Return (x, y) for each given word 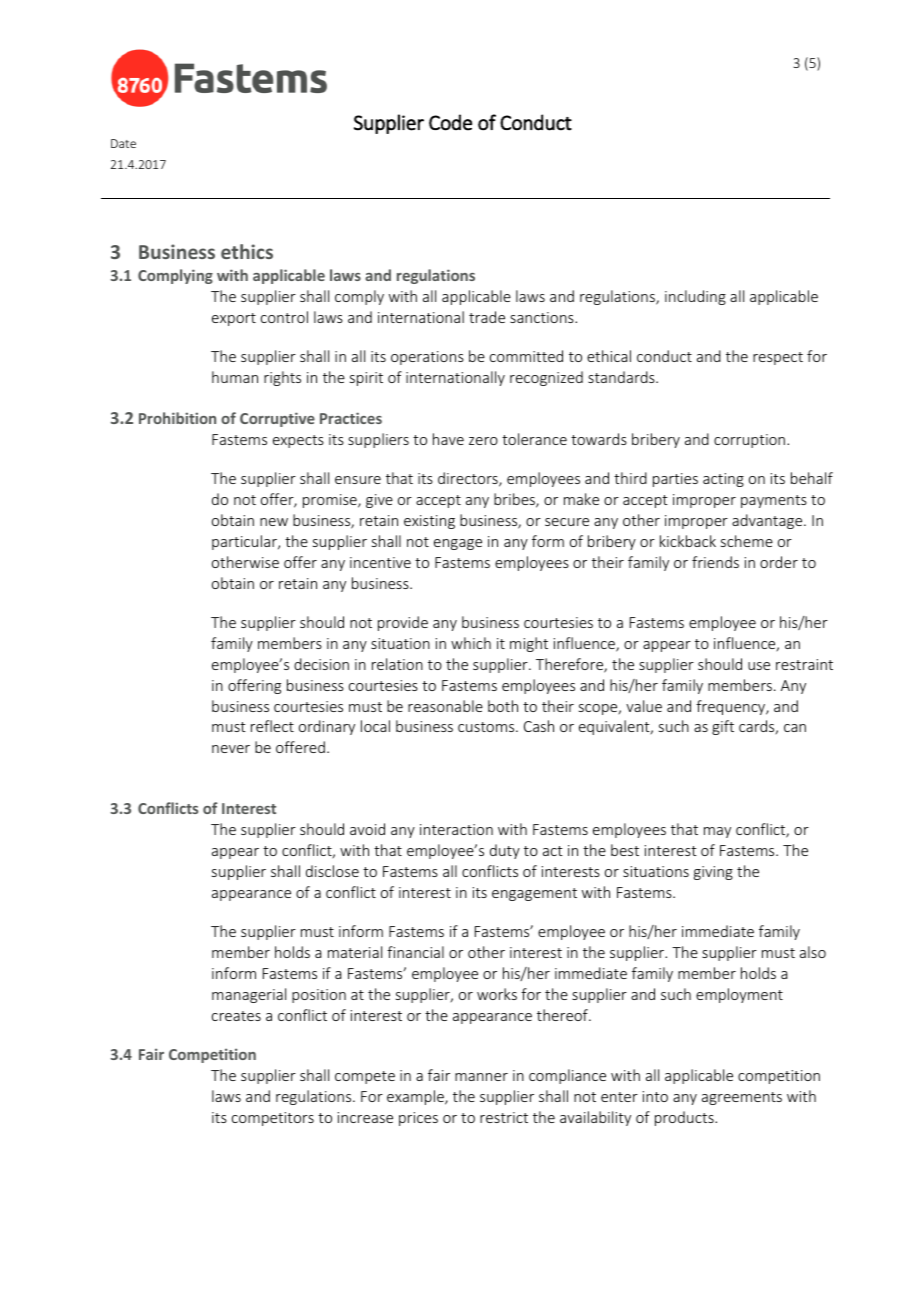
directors (469, 479)
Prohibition (177, 418)
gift (723, 727)
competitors (273, 1119)
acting (723, 480)
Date (123, 143)
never (231, 749)
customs (487, 727)
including (695, 297)
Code (450, 122)
